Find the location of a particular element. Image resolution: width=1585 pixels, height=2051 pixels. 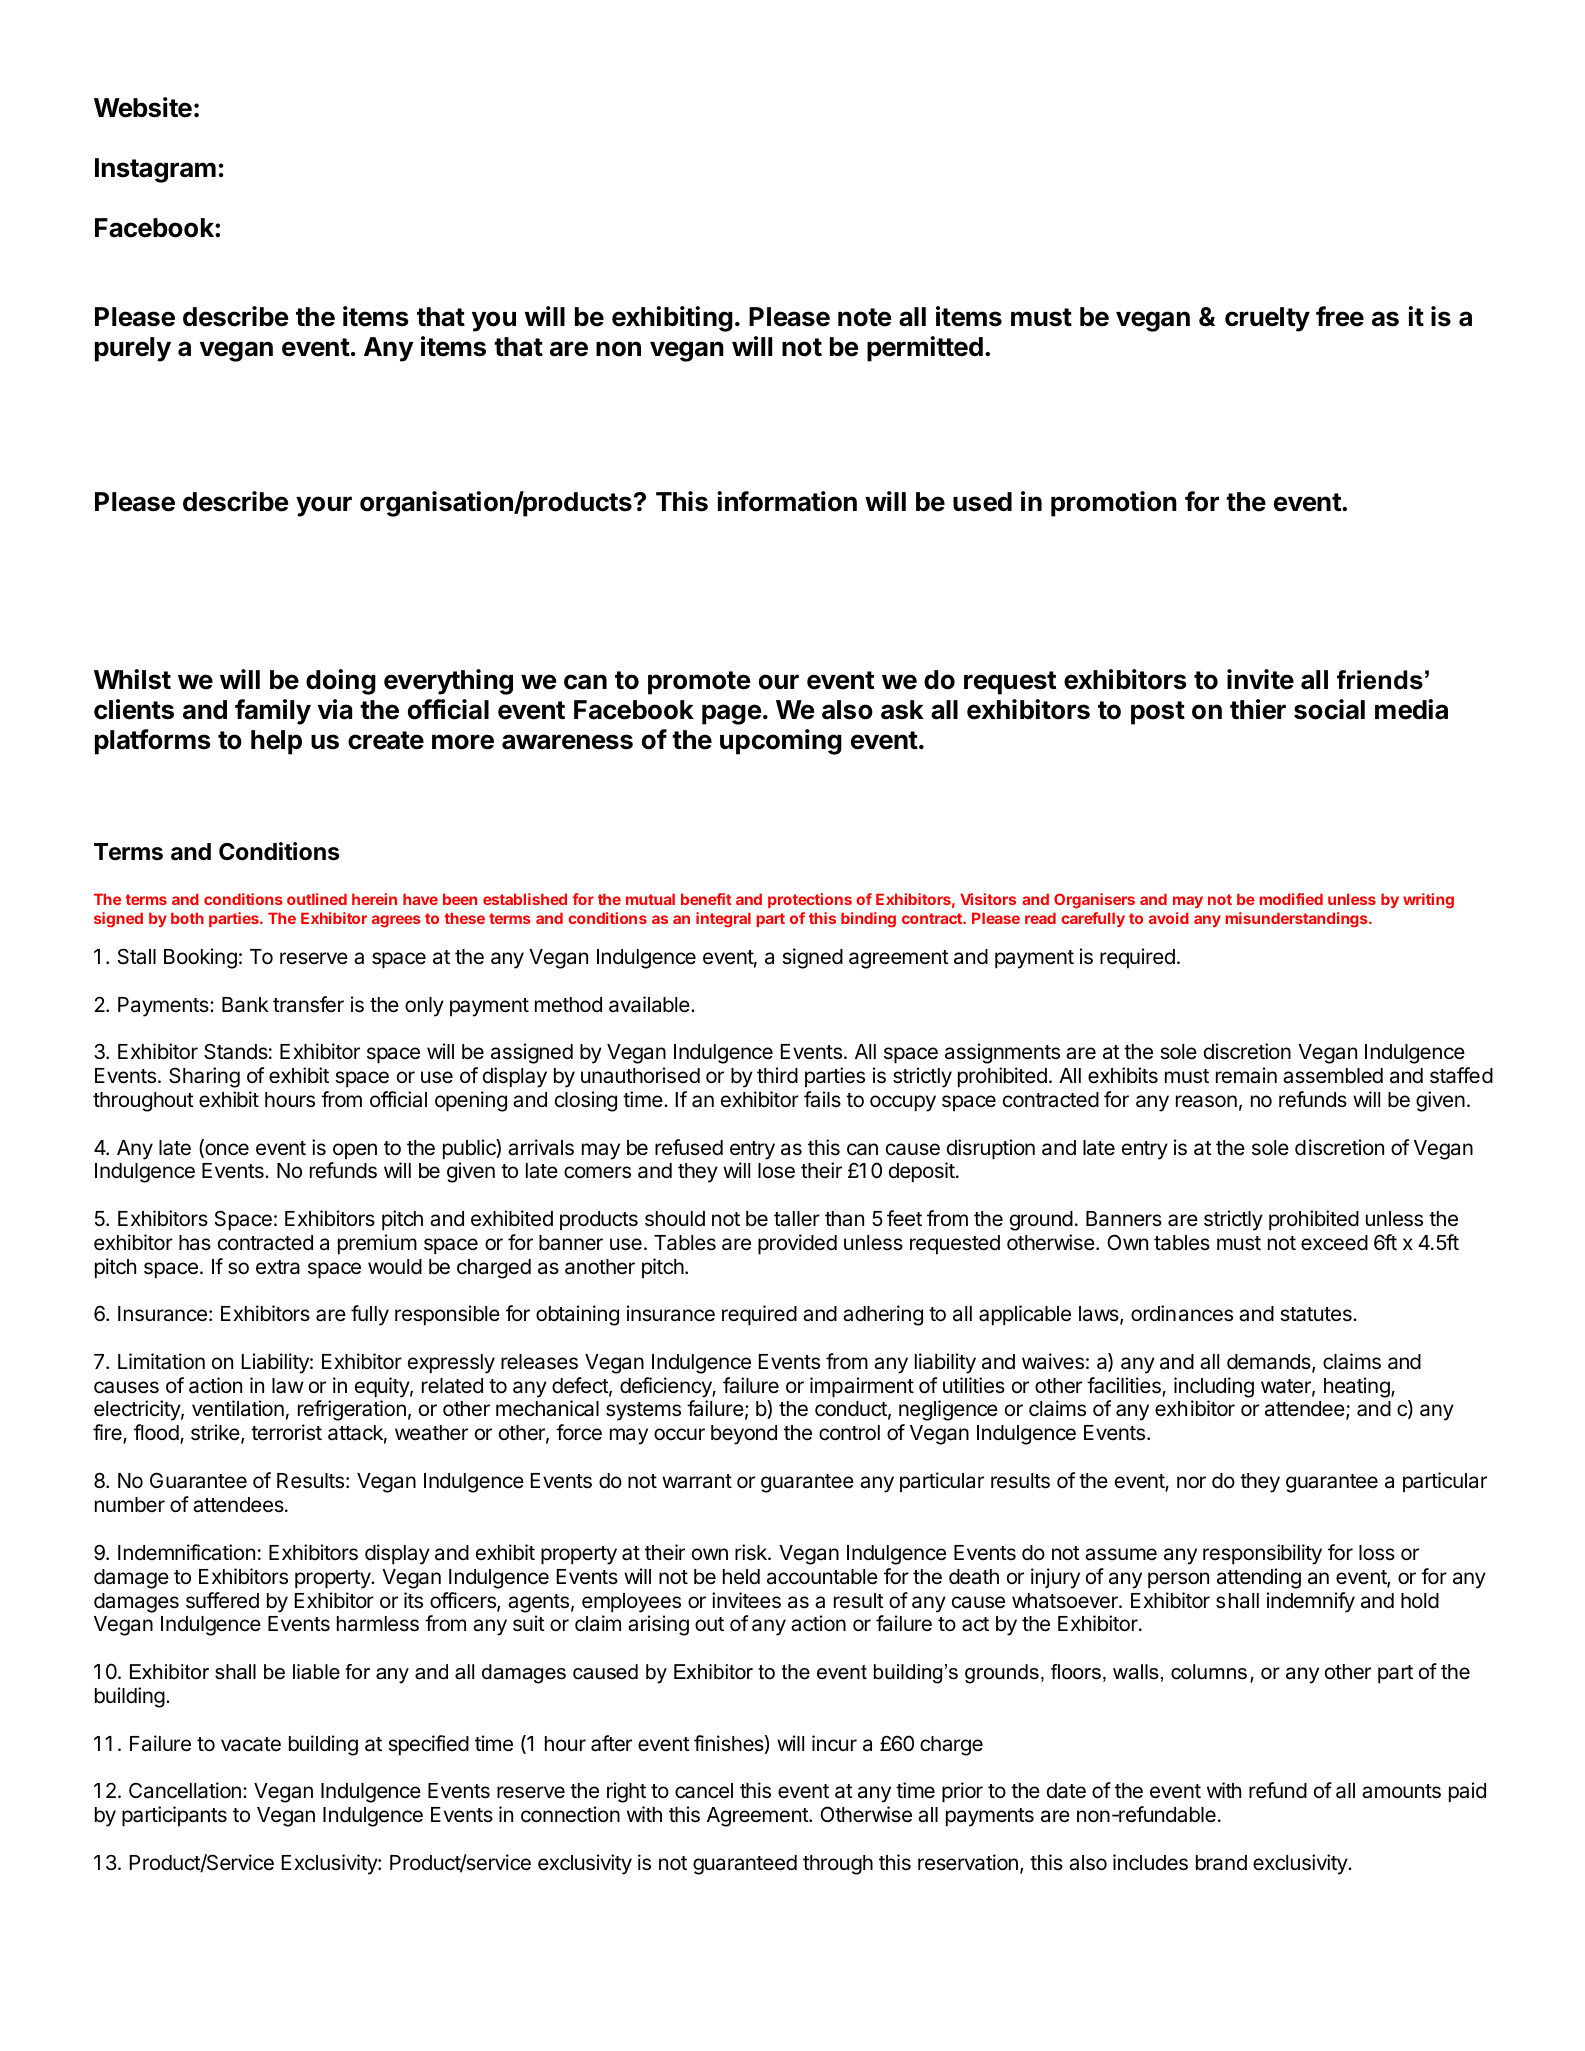

Bank is located at coordinates (245, 1005).
